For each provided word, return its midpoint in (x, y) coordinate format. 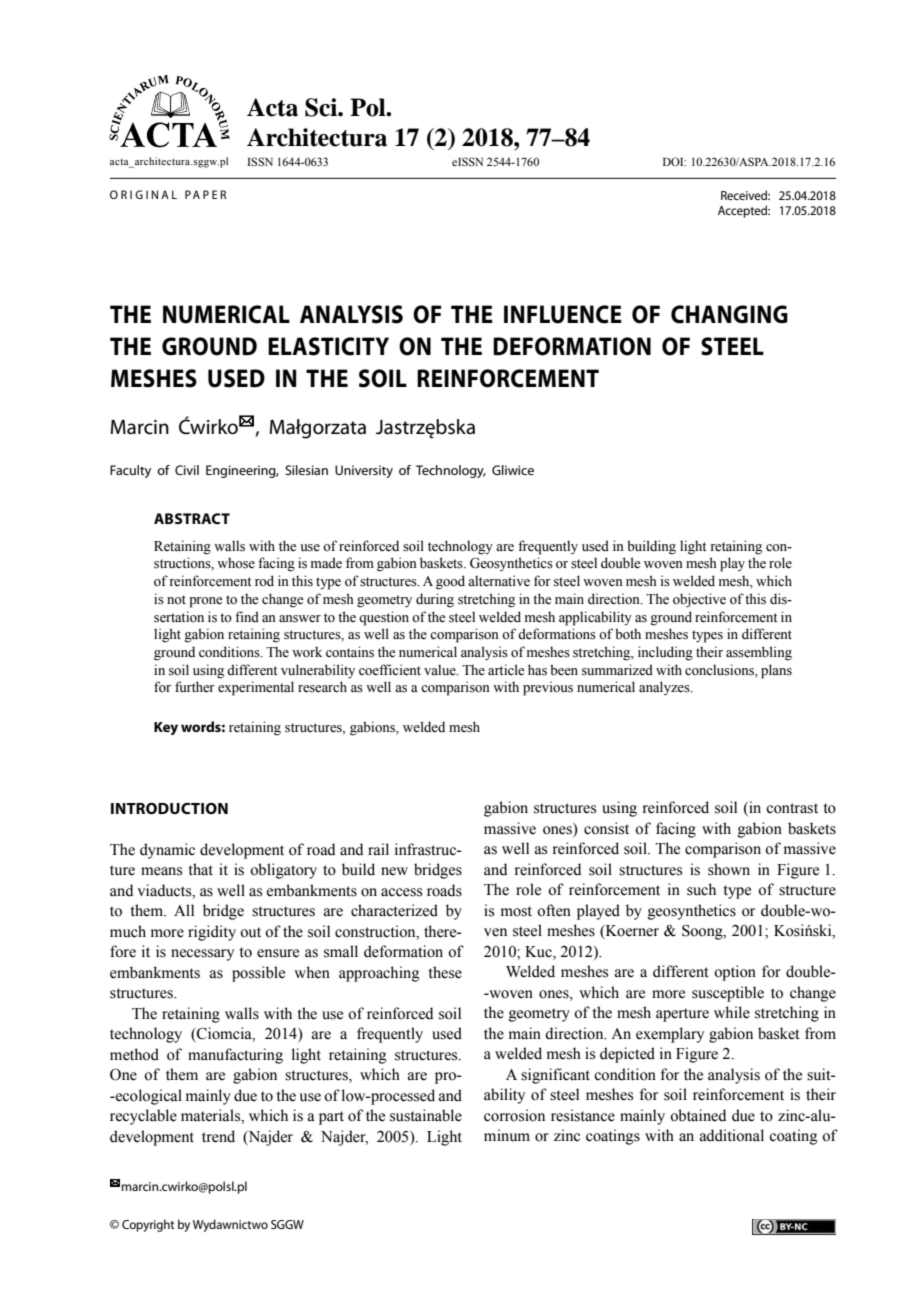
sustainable (426, 1115)
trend (218, 1136)
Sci (322, 107)
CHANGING (729, 314)
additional (732, 1135)
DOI (674, 161)
